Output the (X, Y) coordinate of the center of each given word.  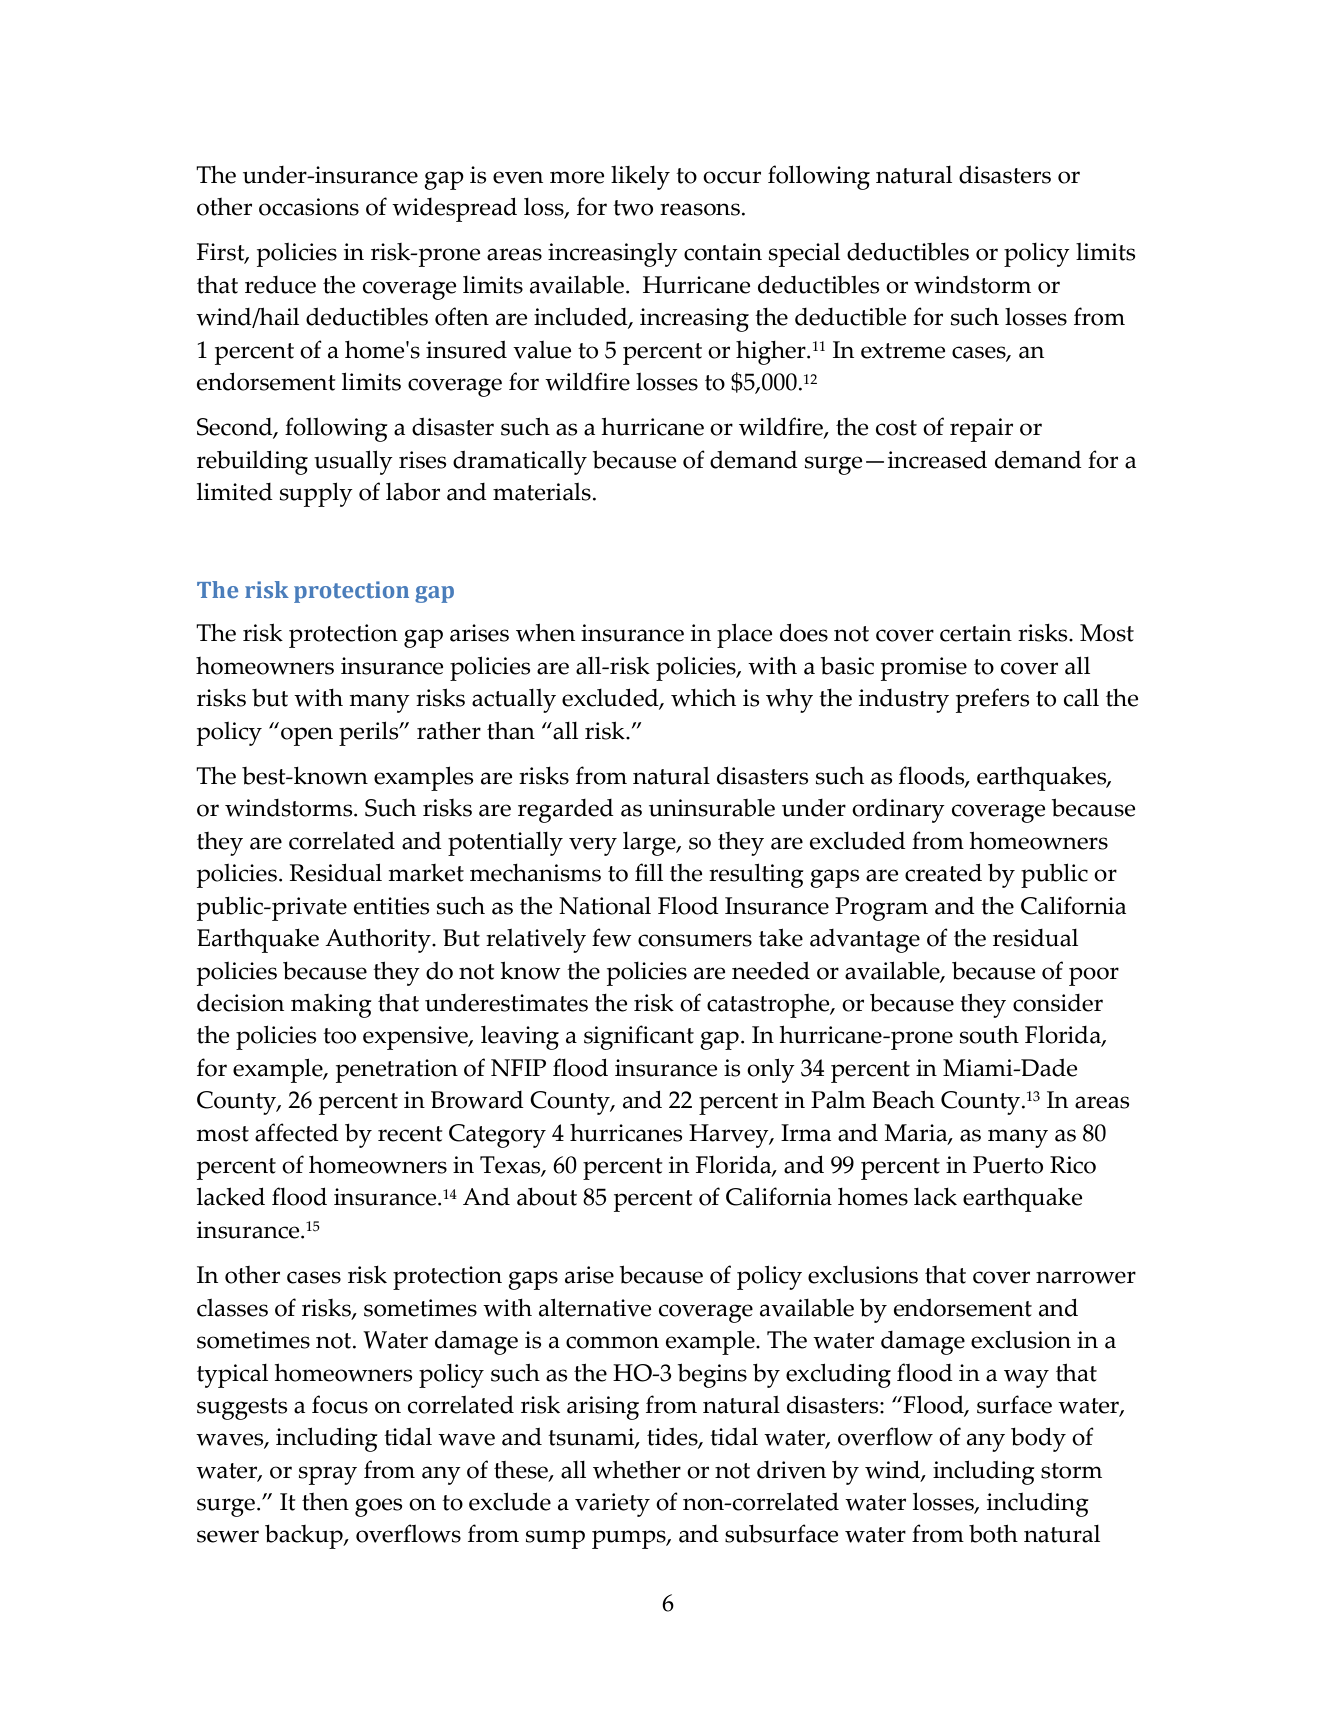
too (339, 1036)
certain (976, 633)
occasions (309, 207)
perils (370, 733)
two (633, 208)
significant (639, 1037)
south (989, 1034)
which (703, 698)
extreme (903, 351)
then (325, 1502)
